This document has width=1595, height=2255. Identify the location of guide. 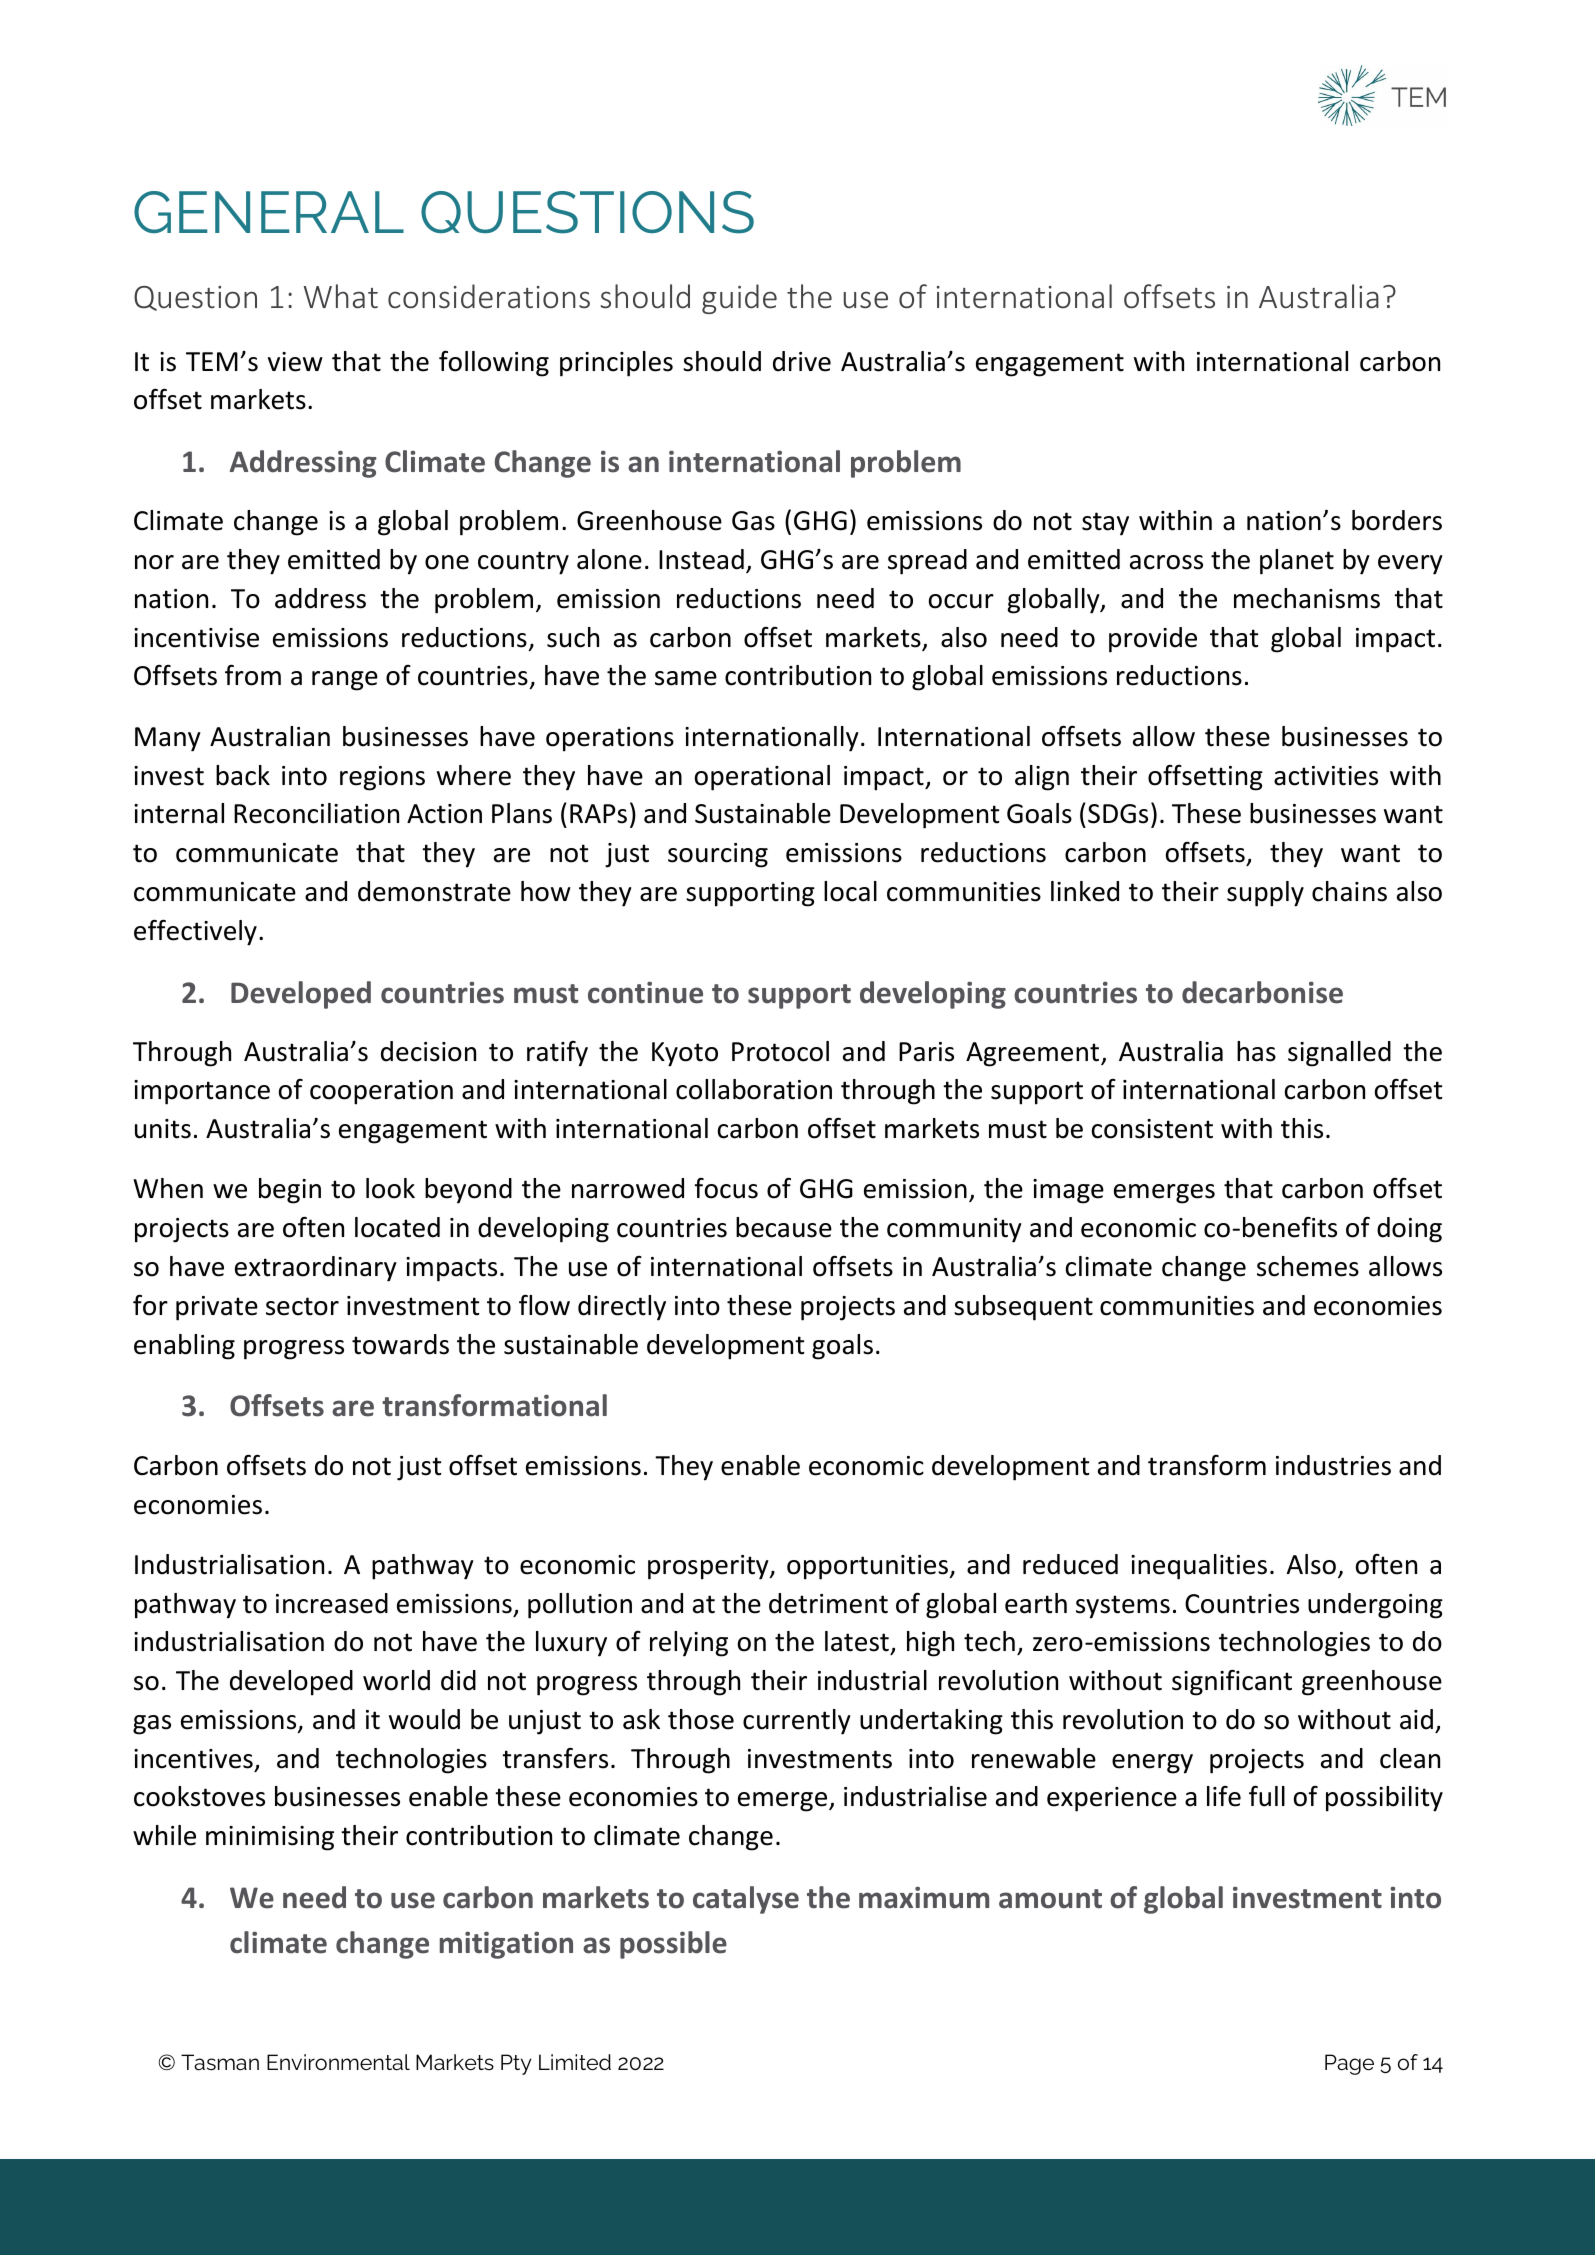
(739, 299).
